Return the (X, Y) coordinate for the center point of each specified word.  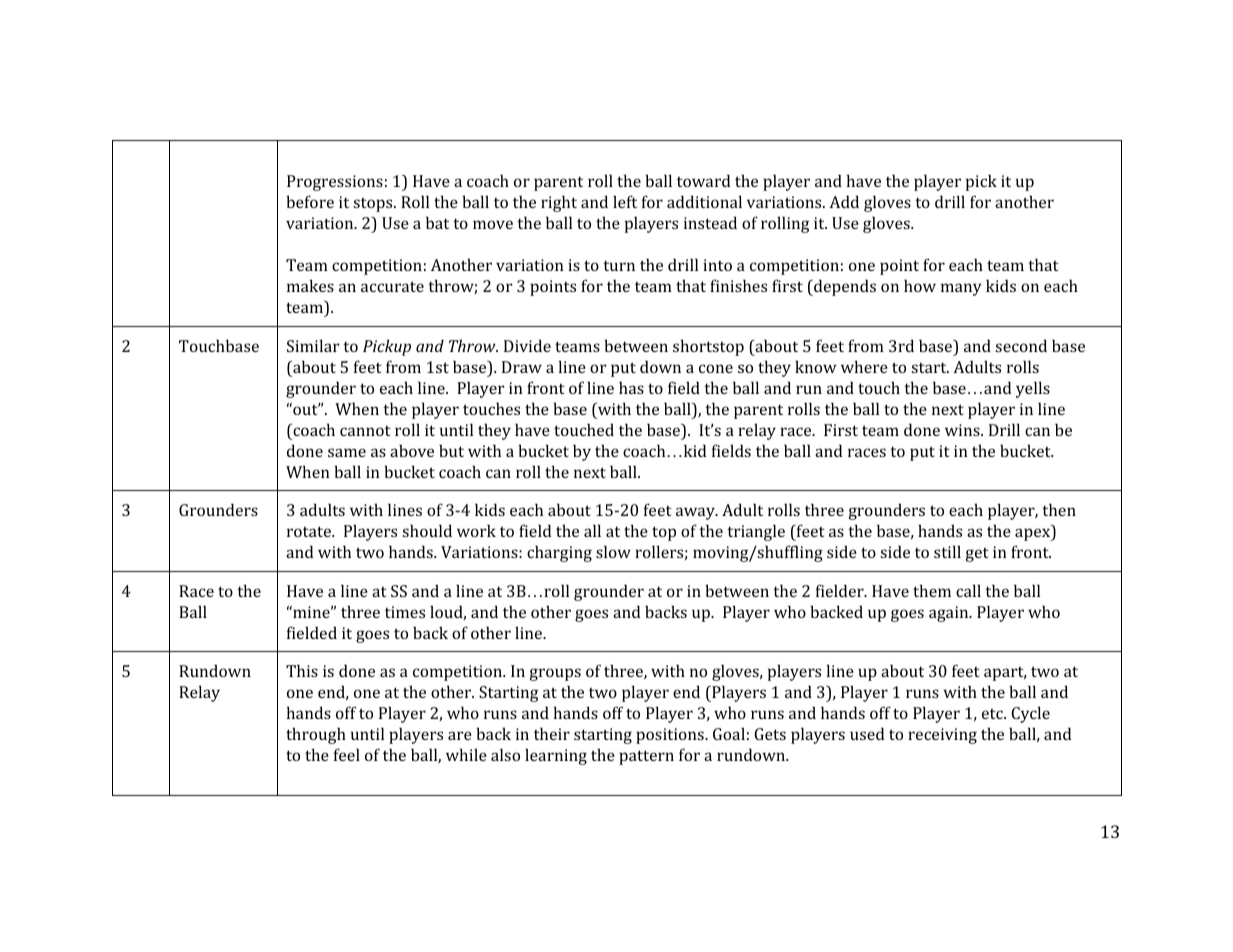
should (427, 530)
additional (704, 201)
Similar (313, 345)
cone (716, 368)
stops (374, 205)
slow (613, 551)
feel (347, 754)
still (947, 551)
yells (1033, 389)
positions (671, 736)
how (920, 285)
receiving (942, 736)
